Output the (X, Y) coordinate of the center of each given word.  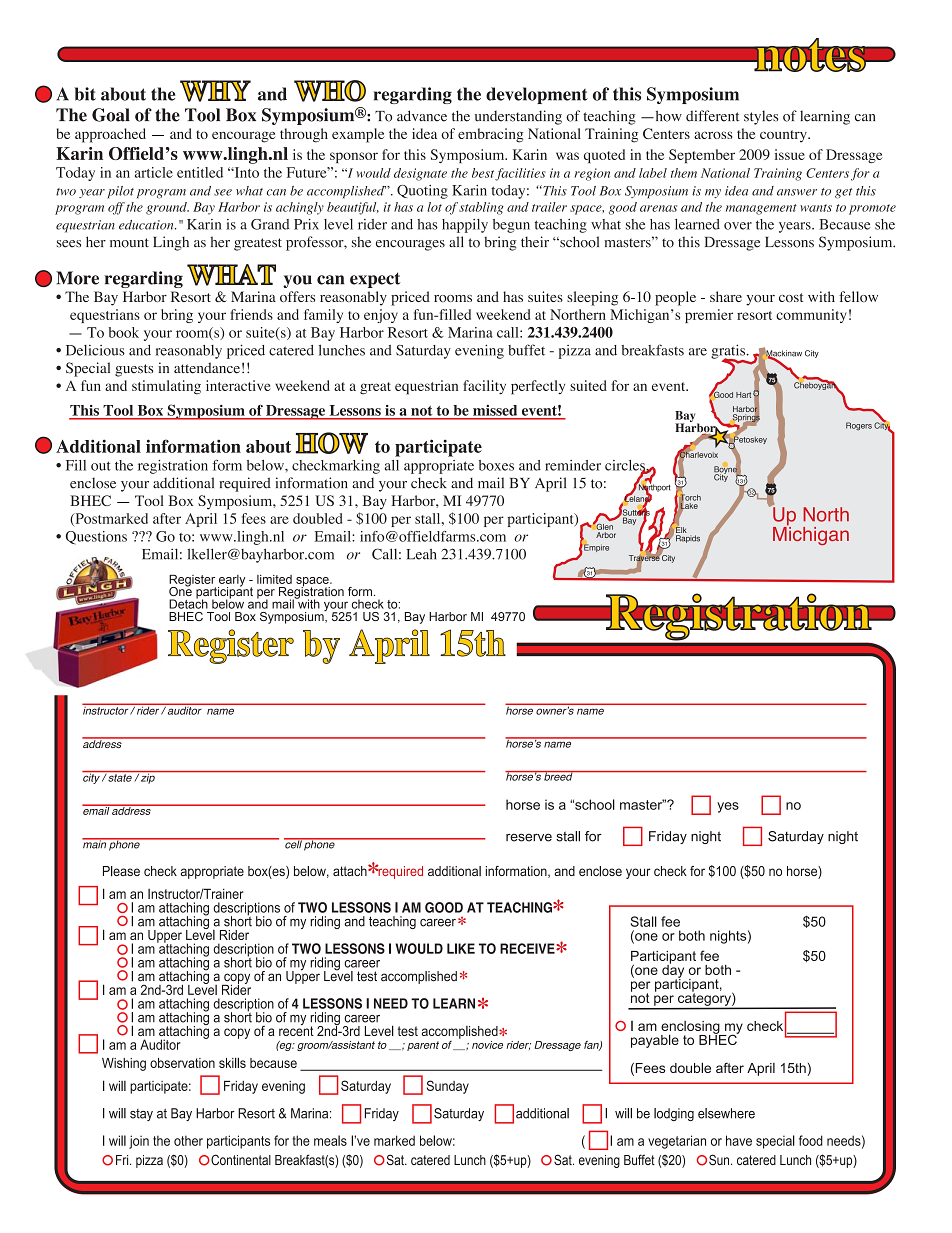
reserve (529, 837)
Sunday (448, 1087)
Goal (111, 115)
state (120, 778)
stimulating (166, 387)
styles (761, 117)
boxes (496, 465)
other (188, 1140)
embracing (491, 135)
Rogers (859, 426)
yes (728, 807)
